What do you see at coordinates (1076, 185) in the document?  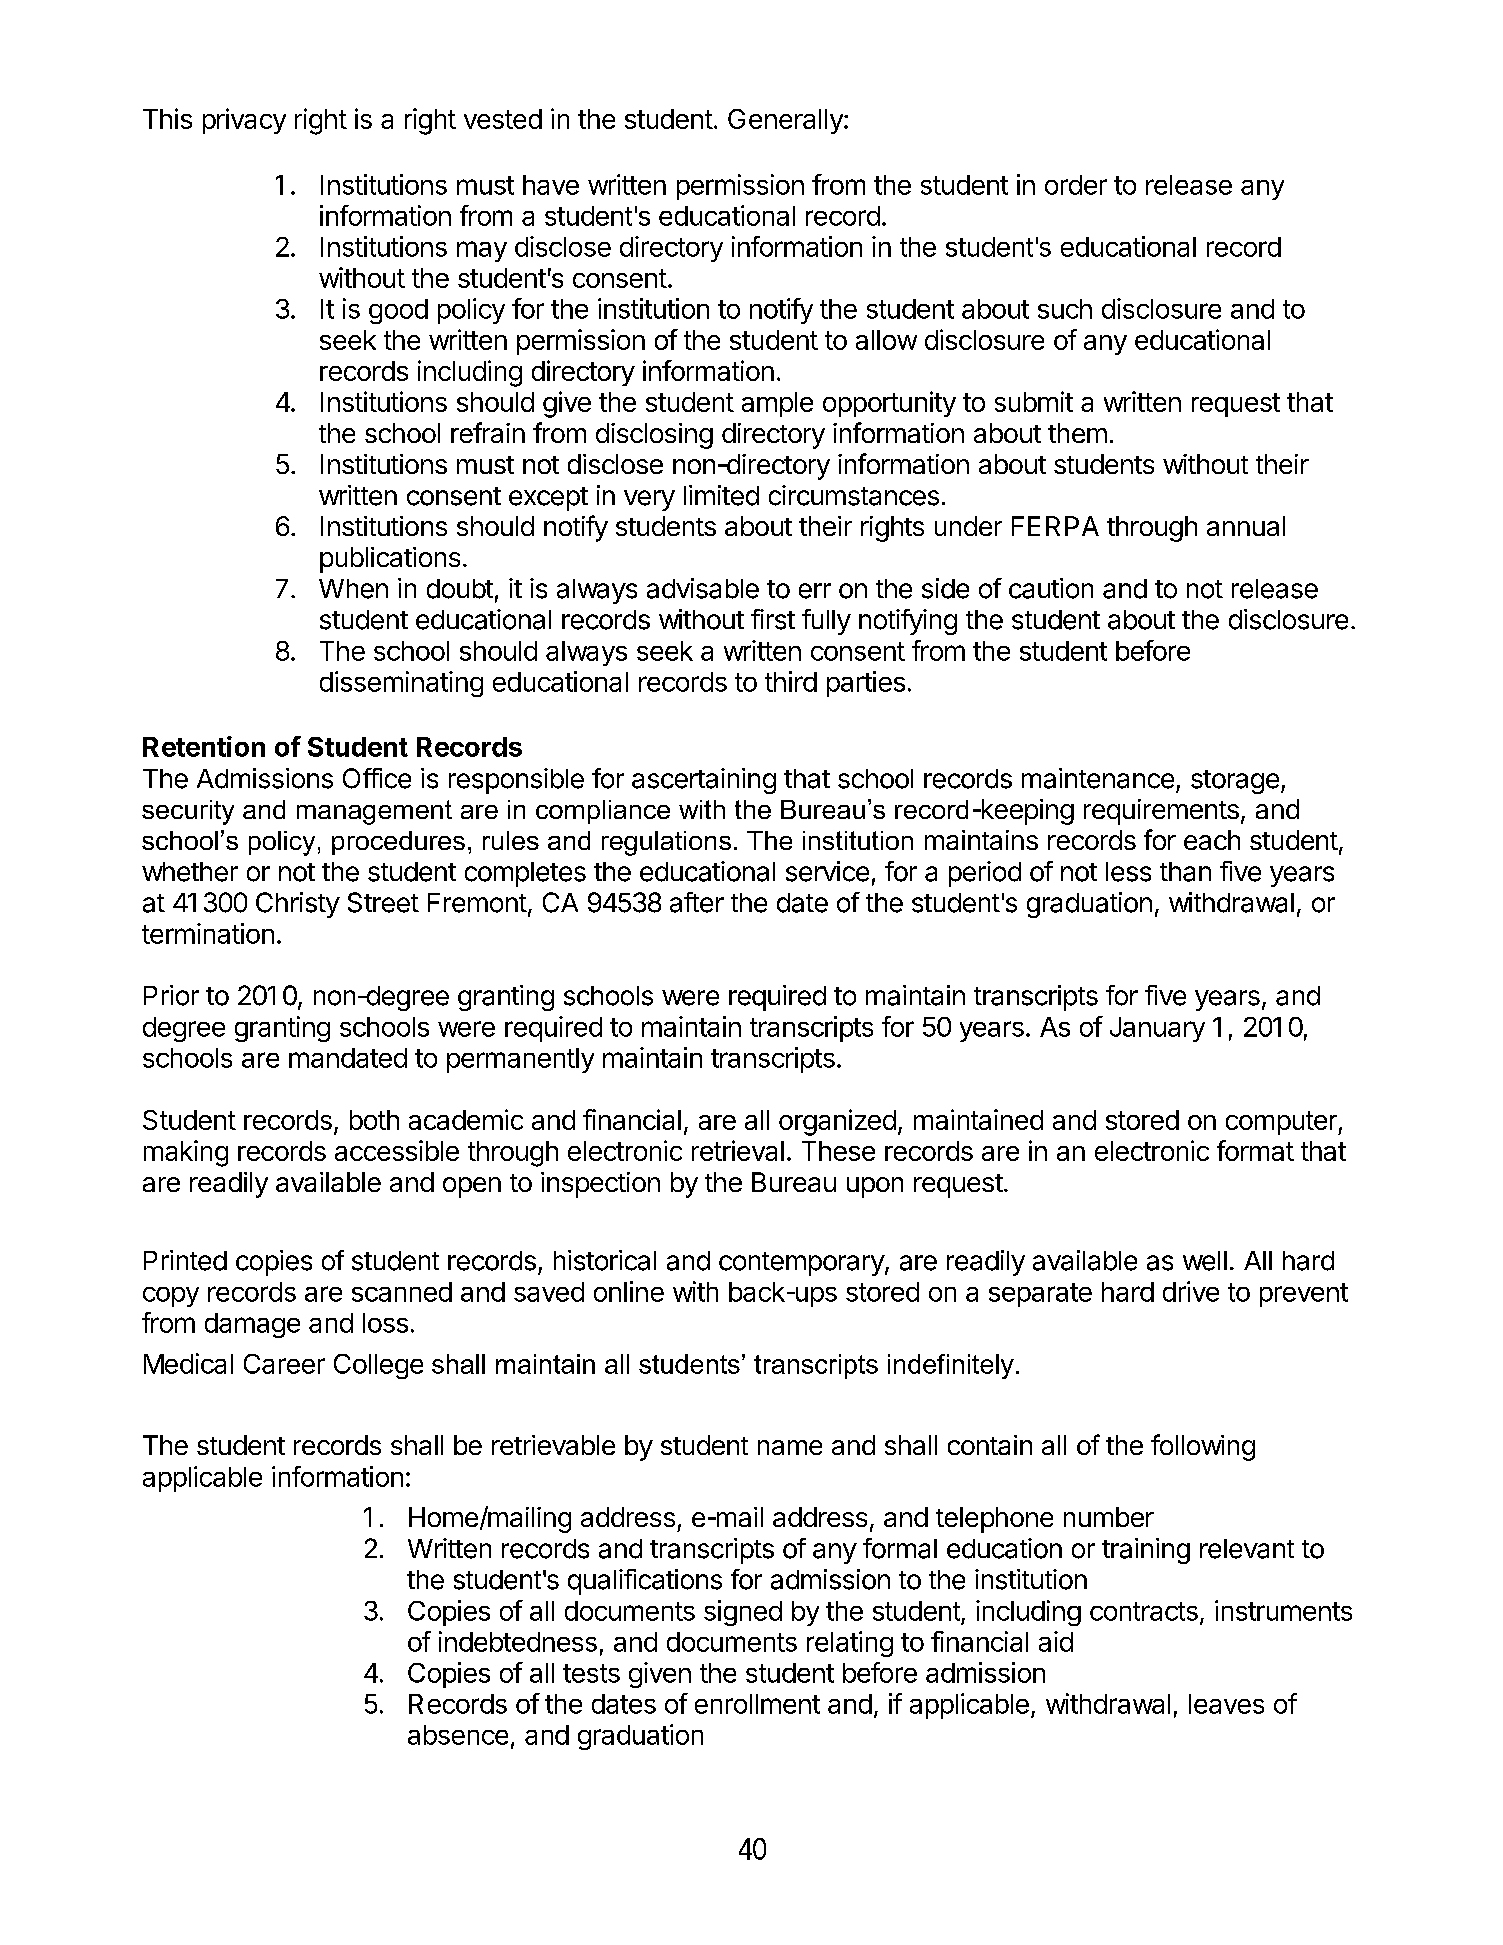 I see `order` at bounding box center [1076, 185].
